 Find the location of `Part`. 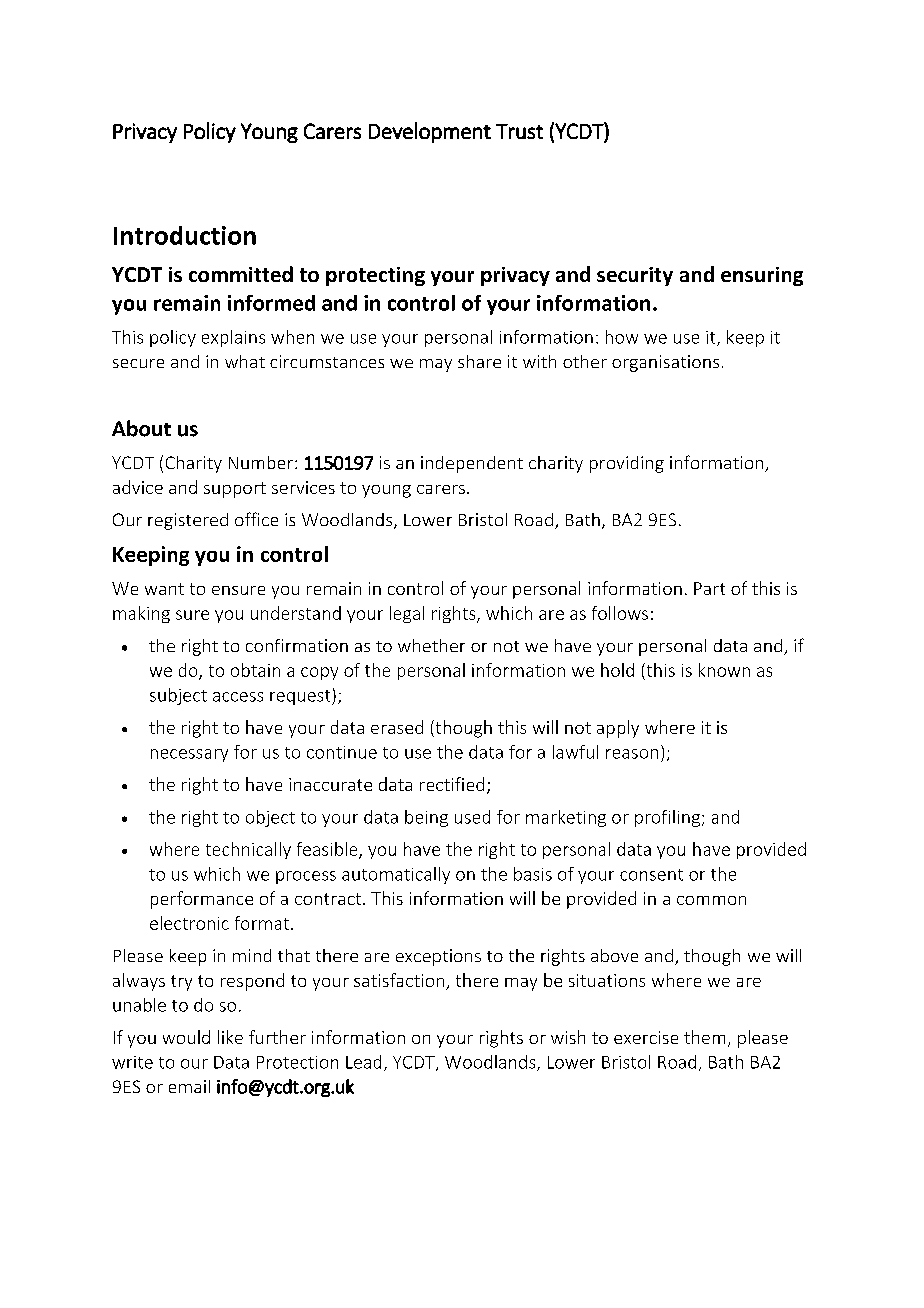

Part is located at coordinates (709, 588).
